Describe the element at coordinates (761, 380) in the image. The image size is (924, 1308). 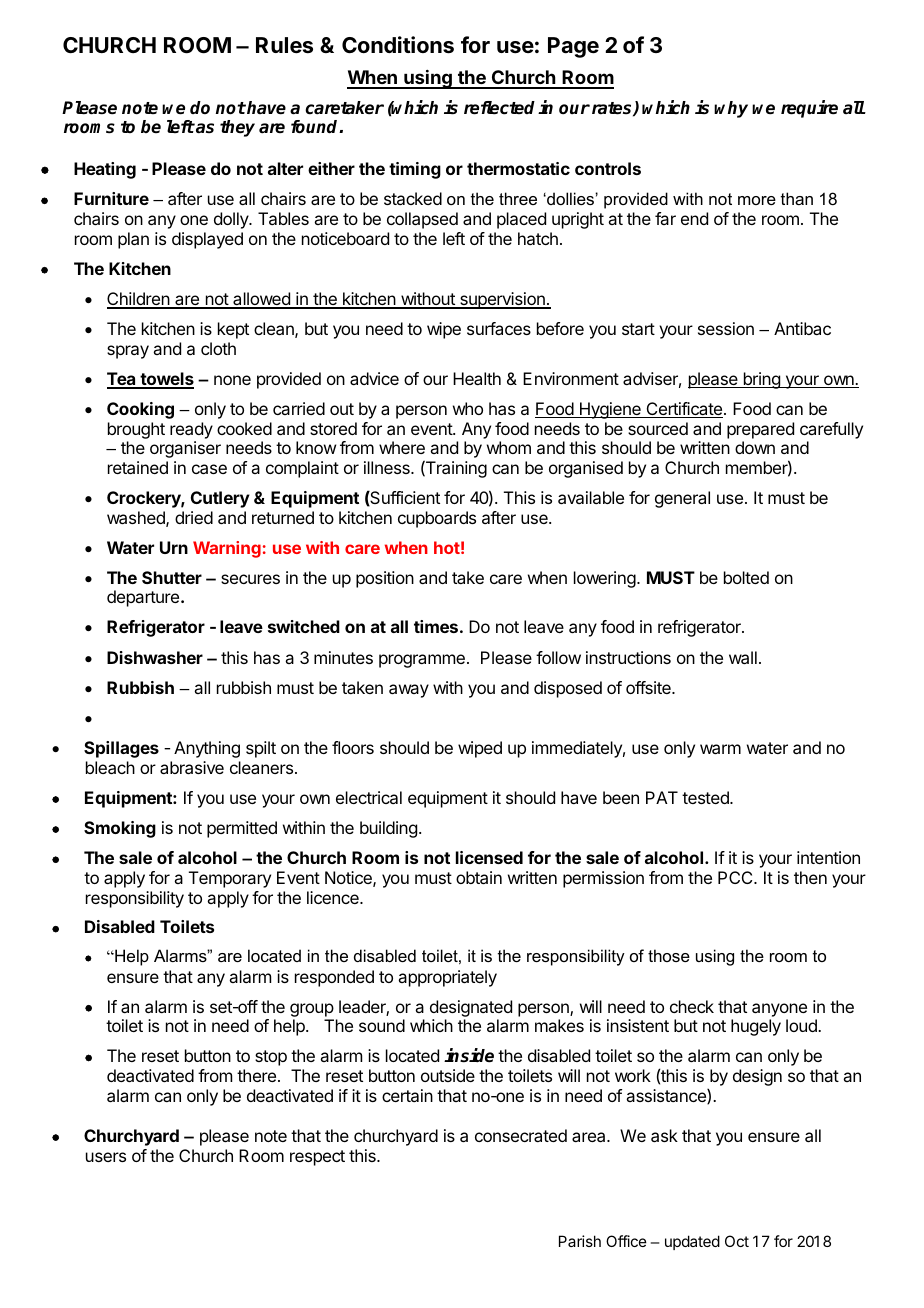
I see `bring` at that location.
